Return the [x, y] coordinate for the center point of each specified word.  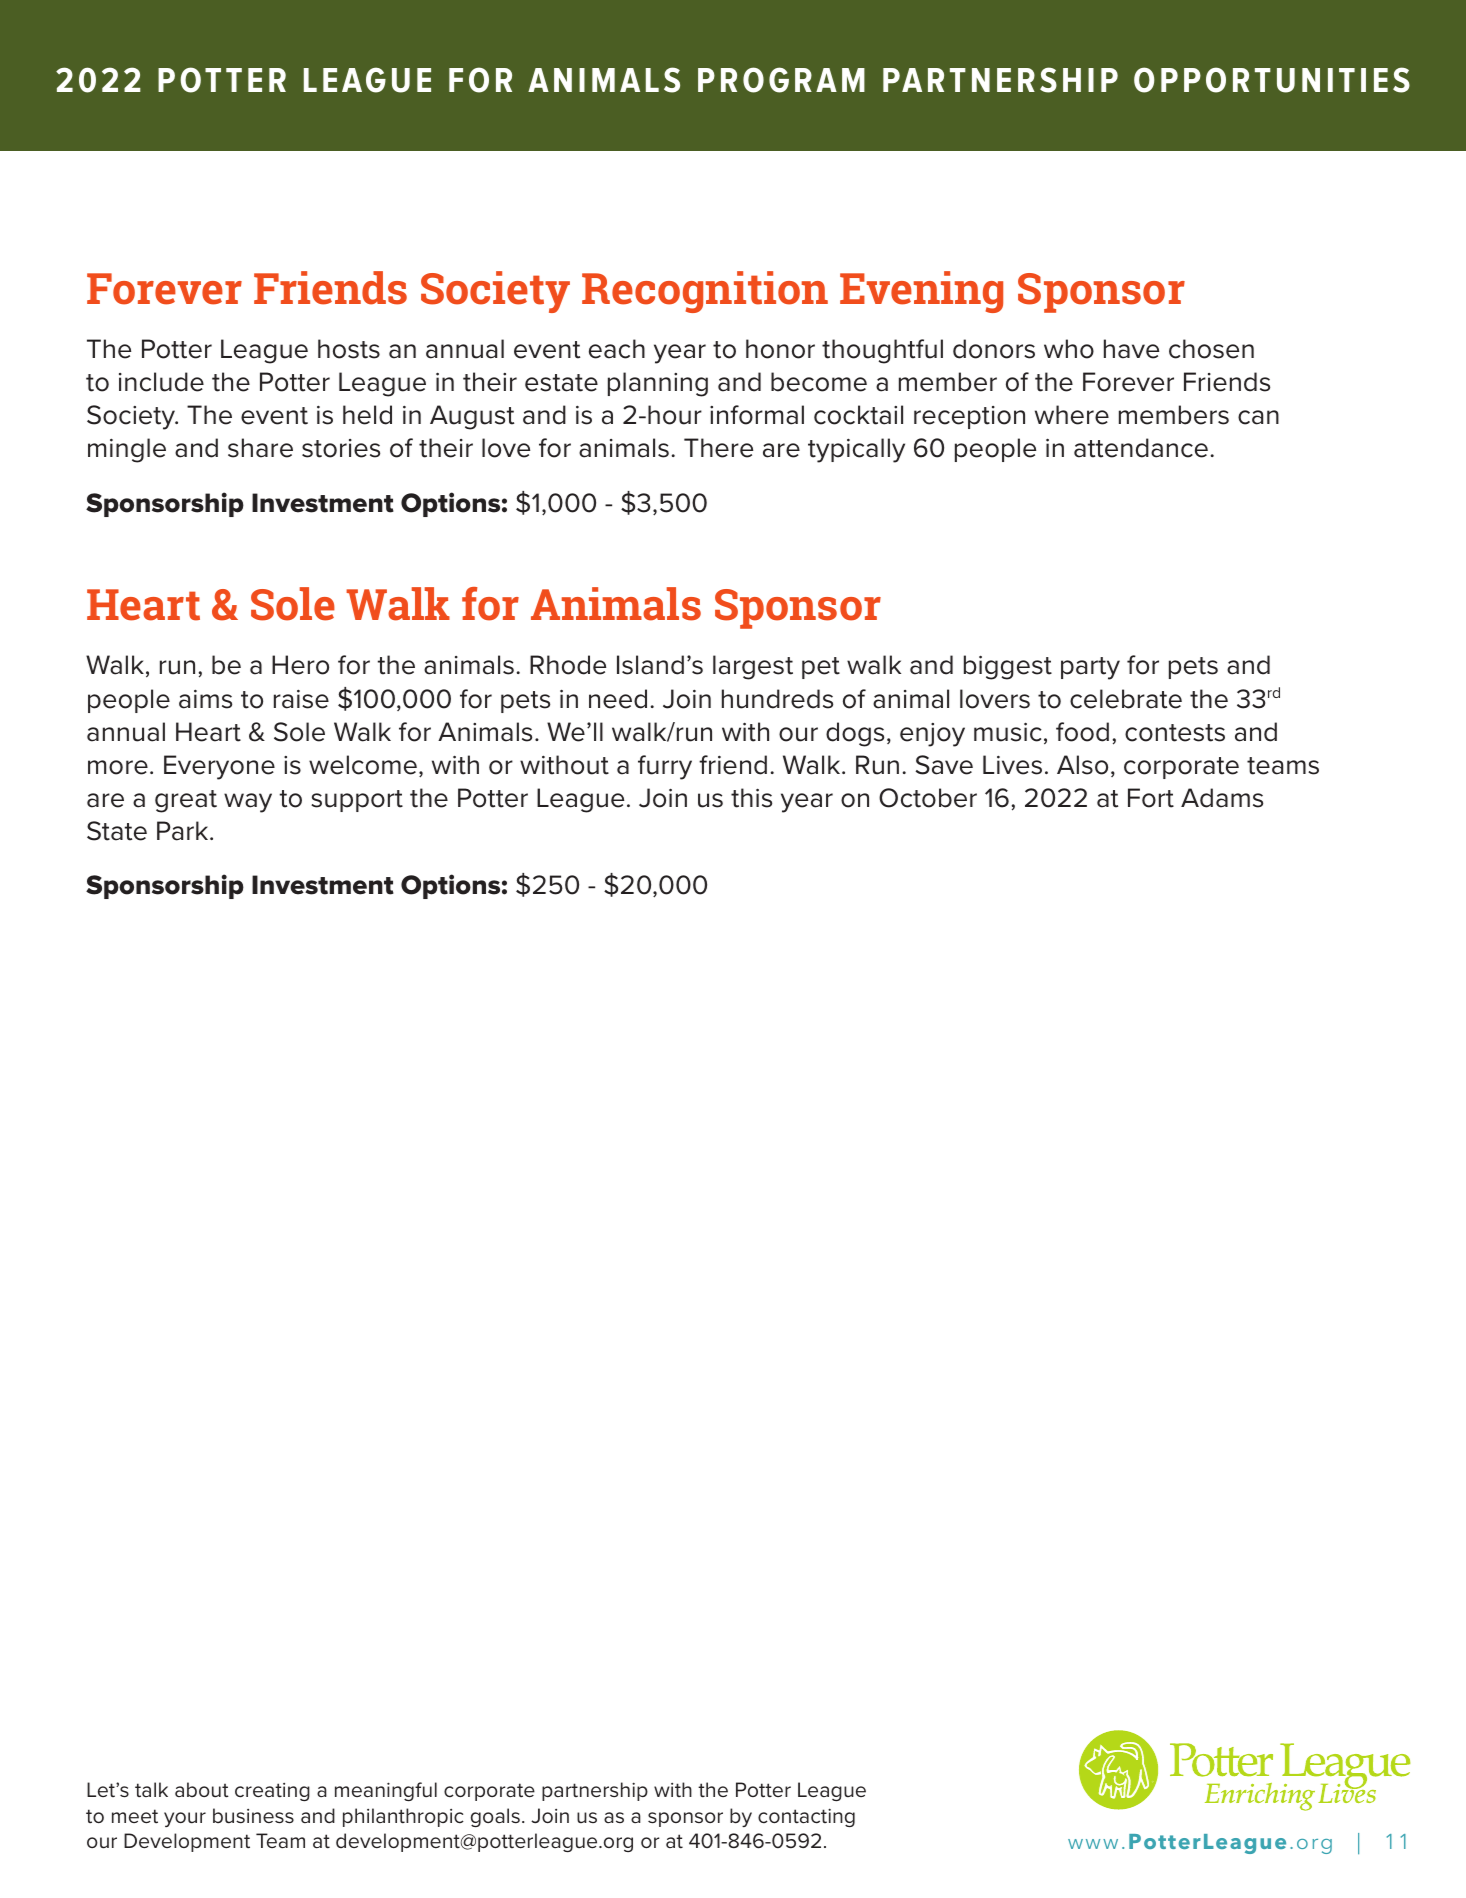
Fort [1151, 798]
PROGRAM [781, 80]
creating [272, 1792]
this [751, 798]
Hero [300, 665]
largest [753, 667]
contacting [806, 1817]
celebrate [1126, 699]
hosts [349, 349]
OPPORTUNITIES [1272, 80]
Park [184, 831]
